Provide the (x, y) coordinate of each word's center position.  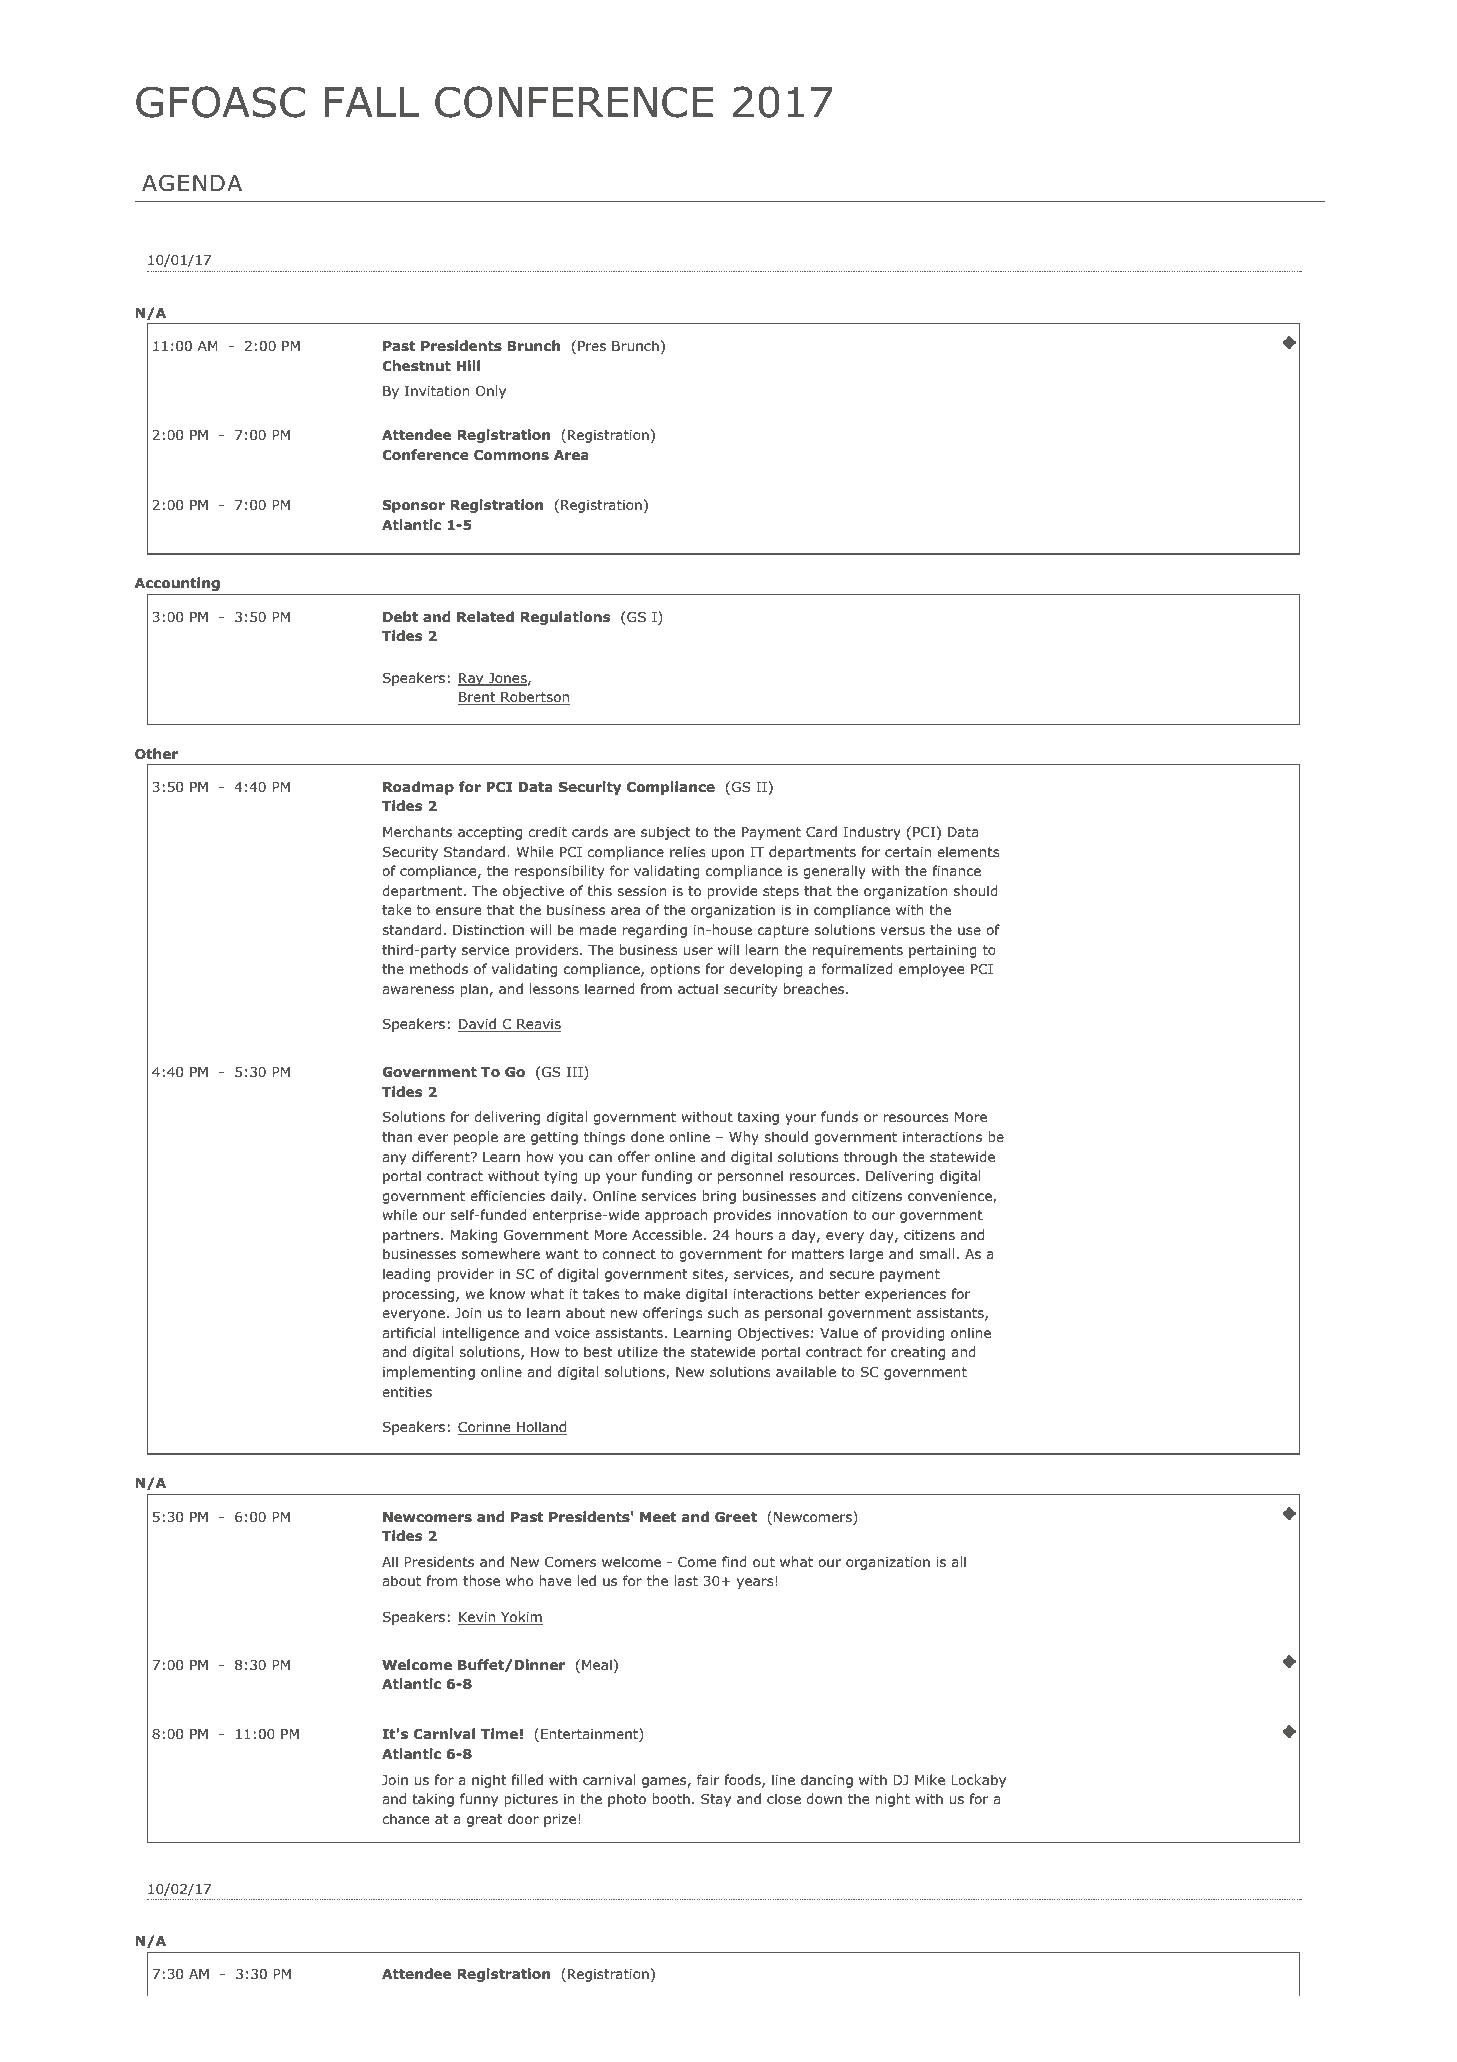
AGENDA (192, 183)
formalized (857, 969)
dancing (827, 1781)
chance (406, 1818)
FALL (372, 102)
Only (491, 392)
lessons (554, 988)
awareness (418, 990)
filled (527, 1779)
